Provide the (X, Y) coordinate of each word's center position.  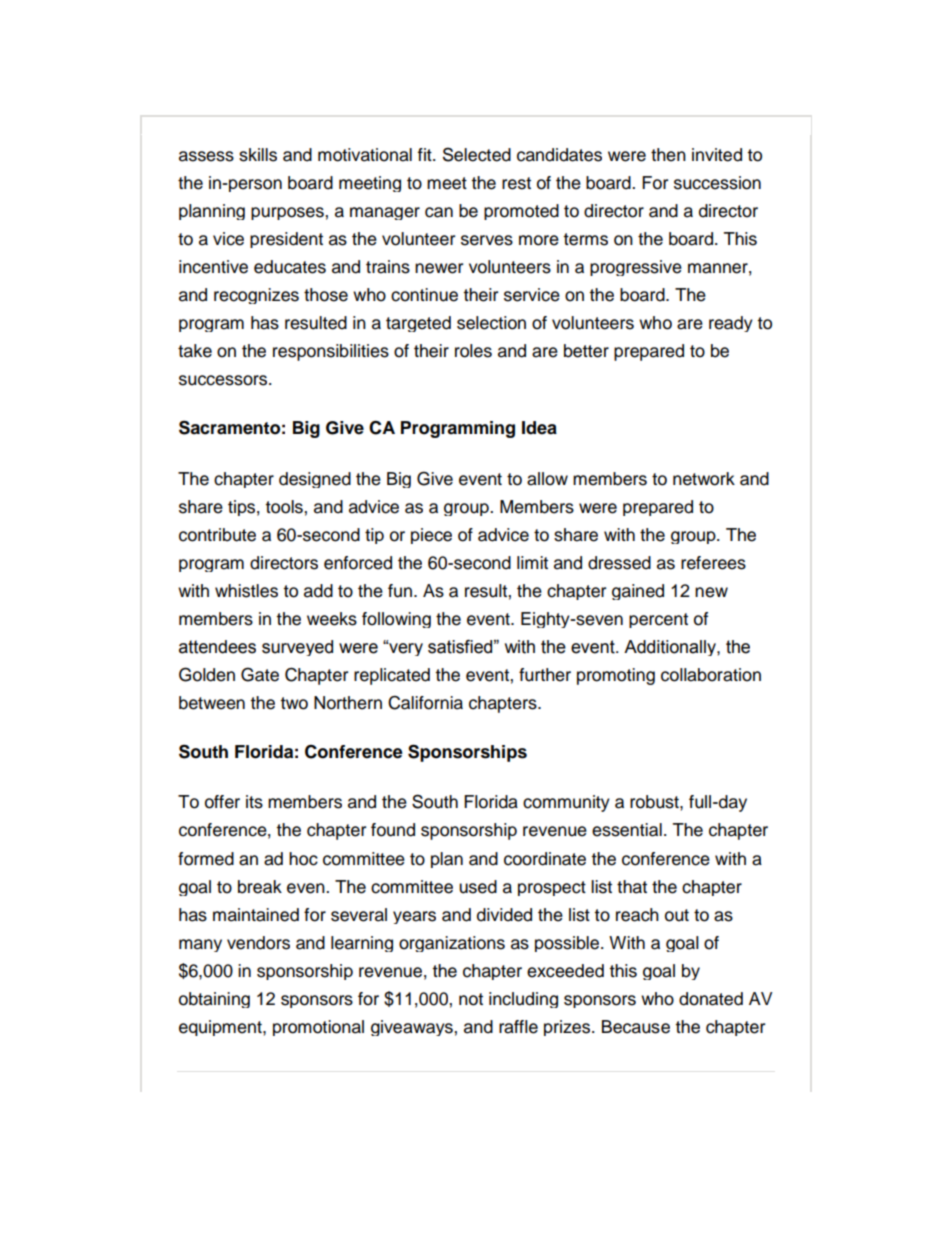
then (668, 155)
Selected (477, 154)
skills (258, 155)
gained (638, 592)
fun (400, 591)
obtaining (214, 1000)
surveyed (297, 648)
